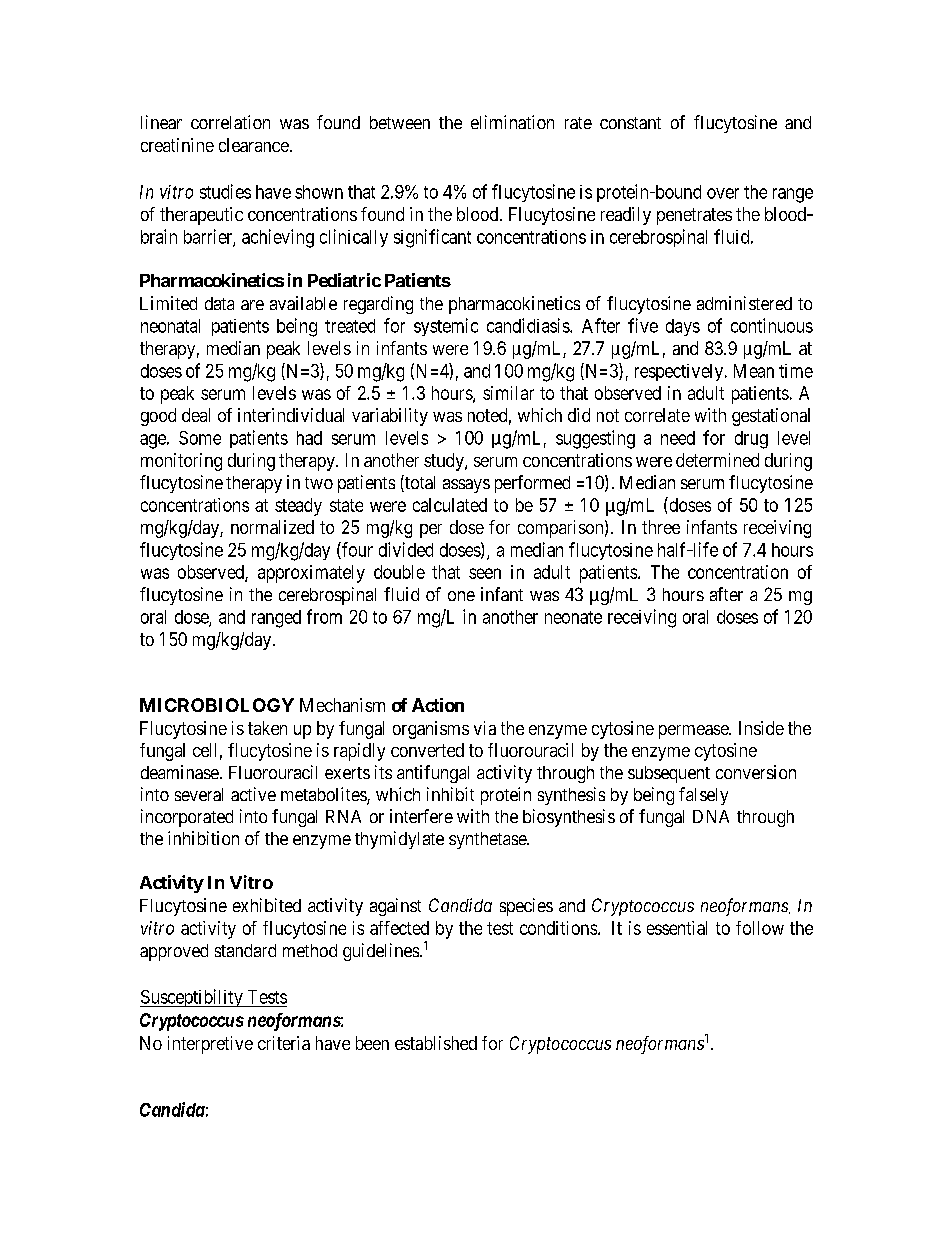 The height and width of the screenshot is (1233, 952). Describe the element at coordinates (661, 527) in the screenshot. I see `three` at that location.
